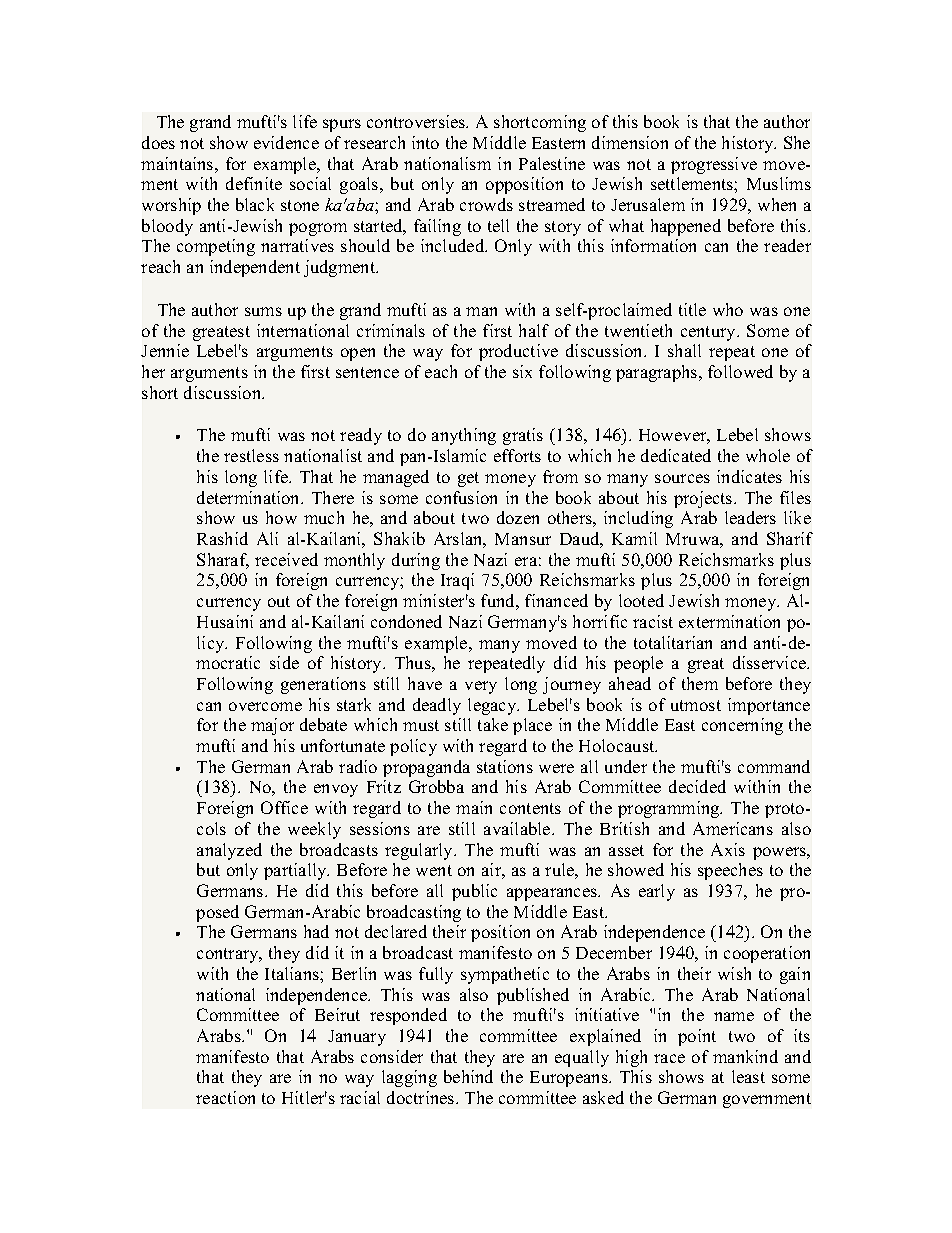 This page has width=952, height=1233. What do you see at coordinates (225, 1097) in the page?
I see `reaction` at bounding box center [225, 1097].
